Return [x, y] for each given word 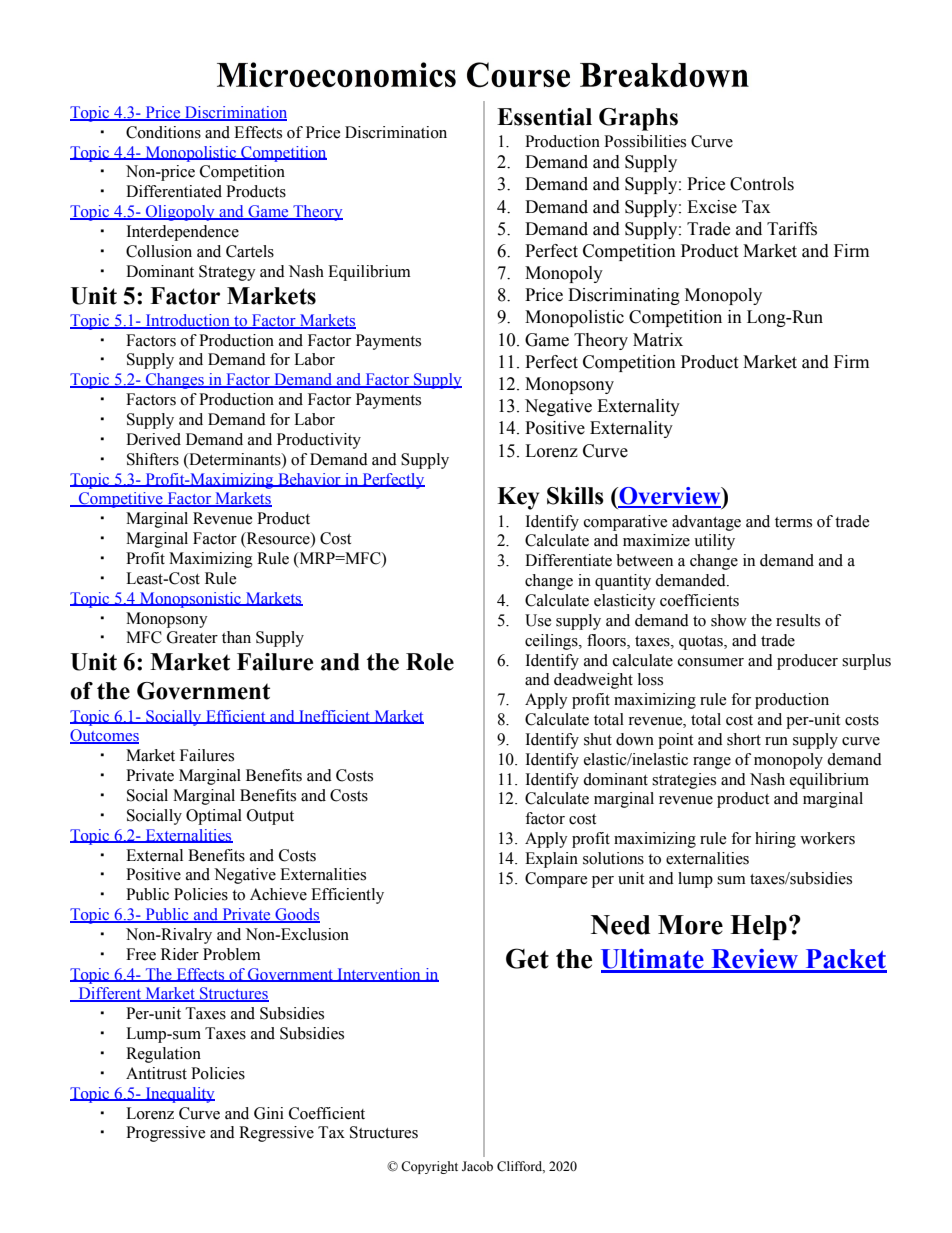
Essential [544, 117]
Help [758, 927]
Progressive [165, 1134]
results [798, 620]
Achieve [278, 894]
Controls [762, 184]
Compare [556, 880]
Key [518, 498]
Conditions [163, 132]
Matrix [658, 340]
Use [538, 620]
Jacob [477, 1166]
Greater [192, 637]
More [690, 925]
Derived [153, 439]
